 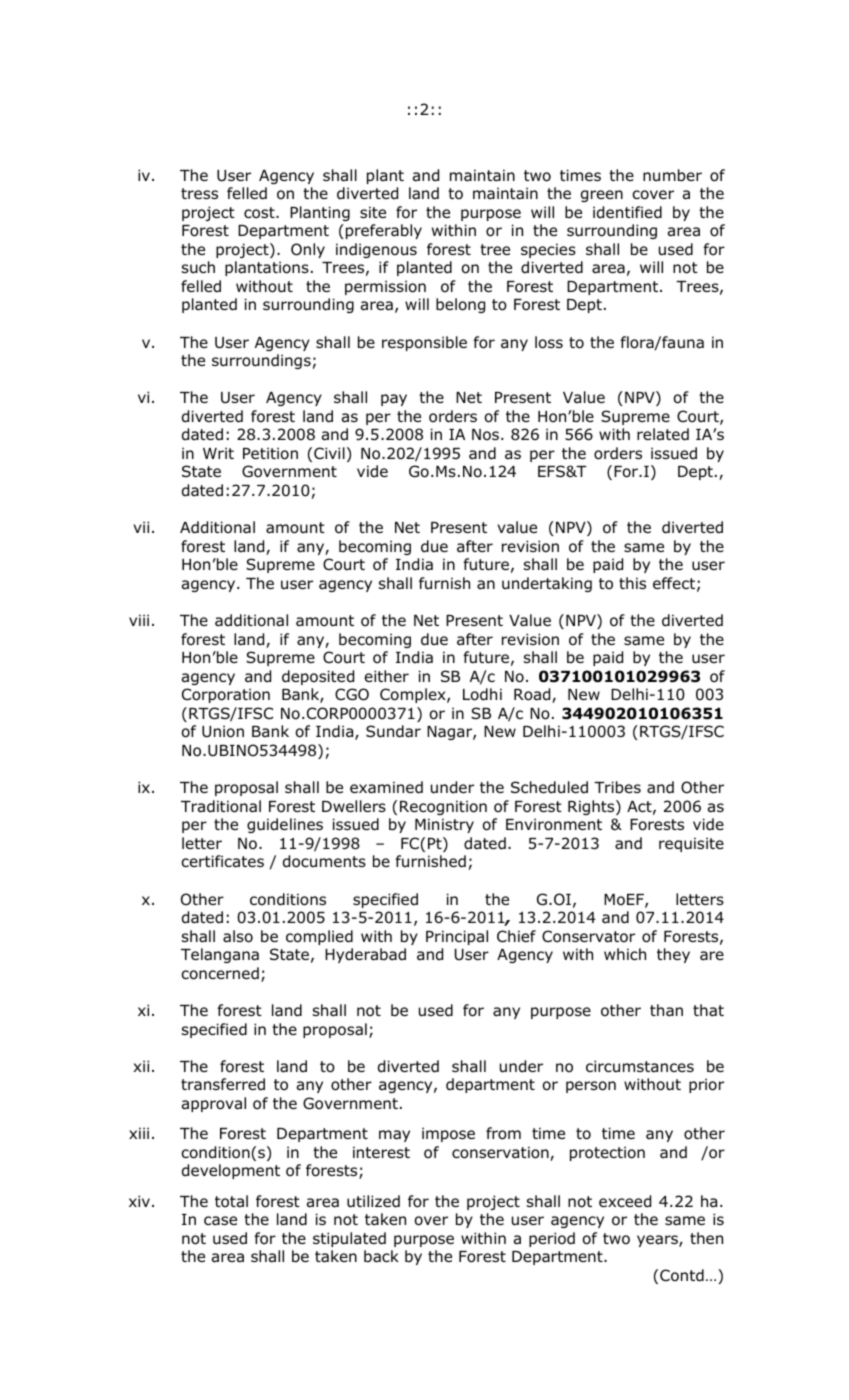 What do you see at coordinates (387, 676) in the document?
I see `either` at bounding box center [387, 676].
